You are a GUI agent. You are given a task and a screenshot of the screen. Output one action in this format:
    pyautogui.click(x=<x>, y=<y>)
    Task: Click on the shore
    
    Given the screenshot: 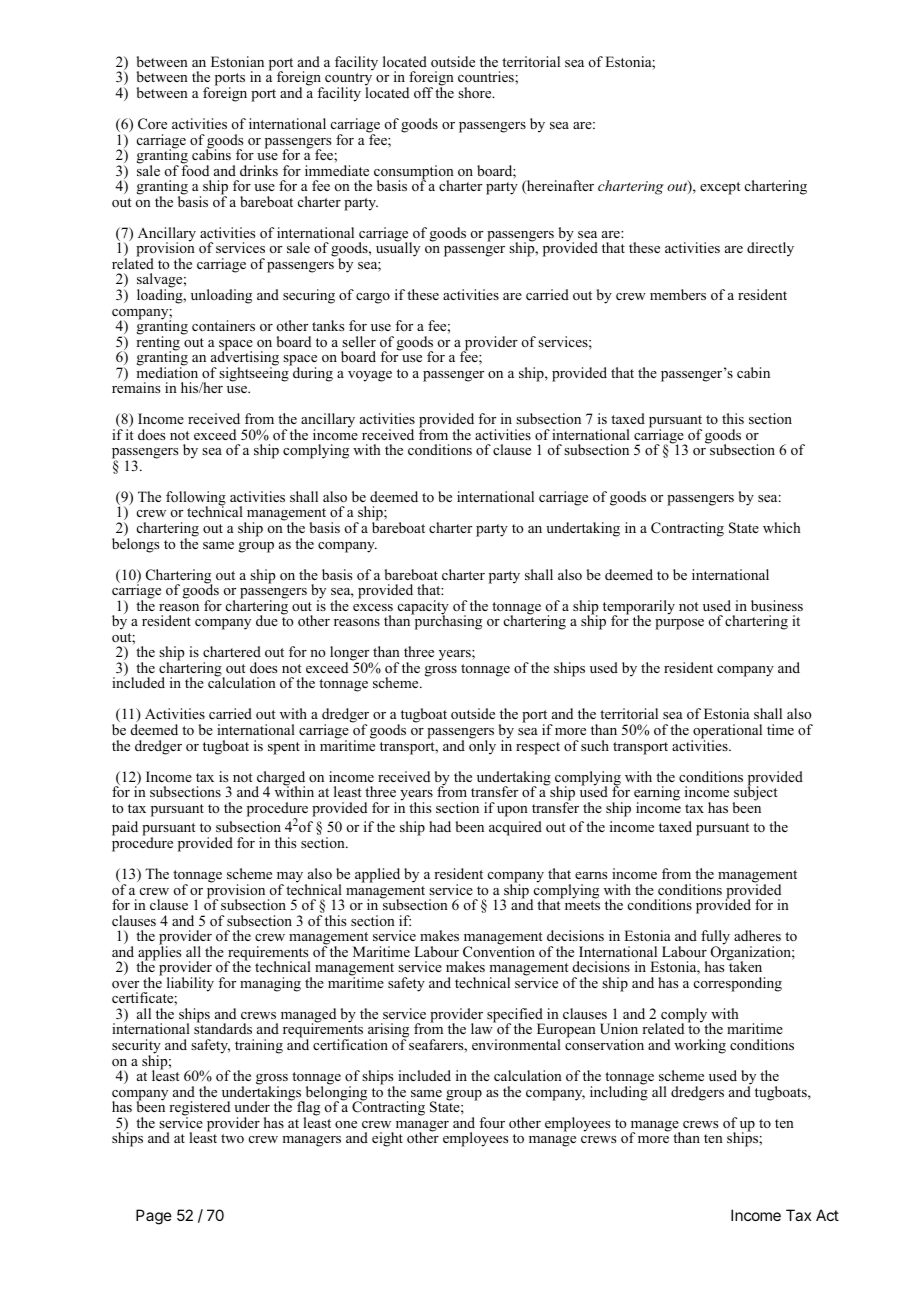 What is the action you would take?
    pyautogui.click(x=476, y=93)
